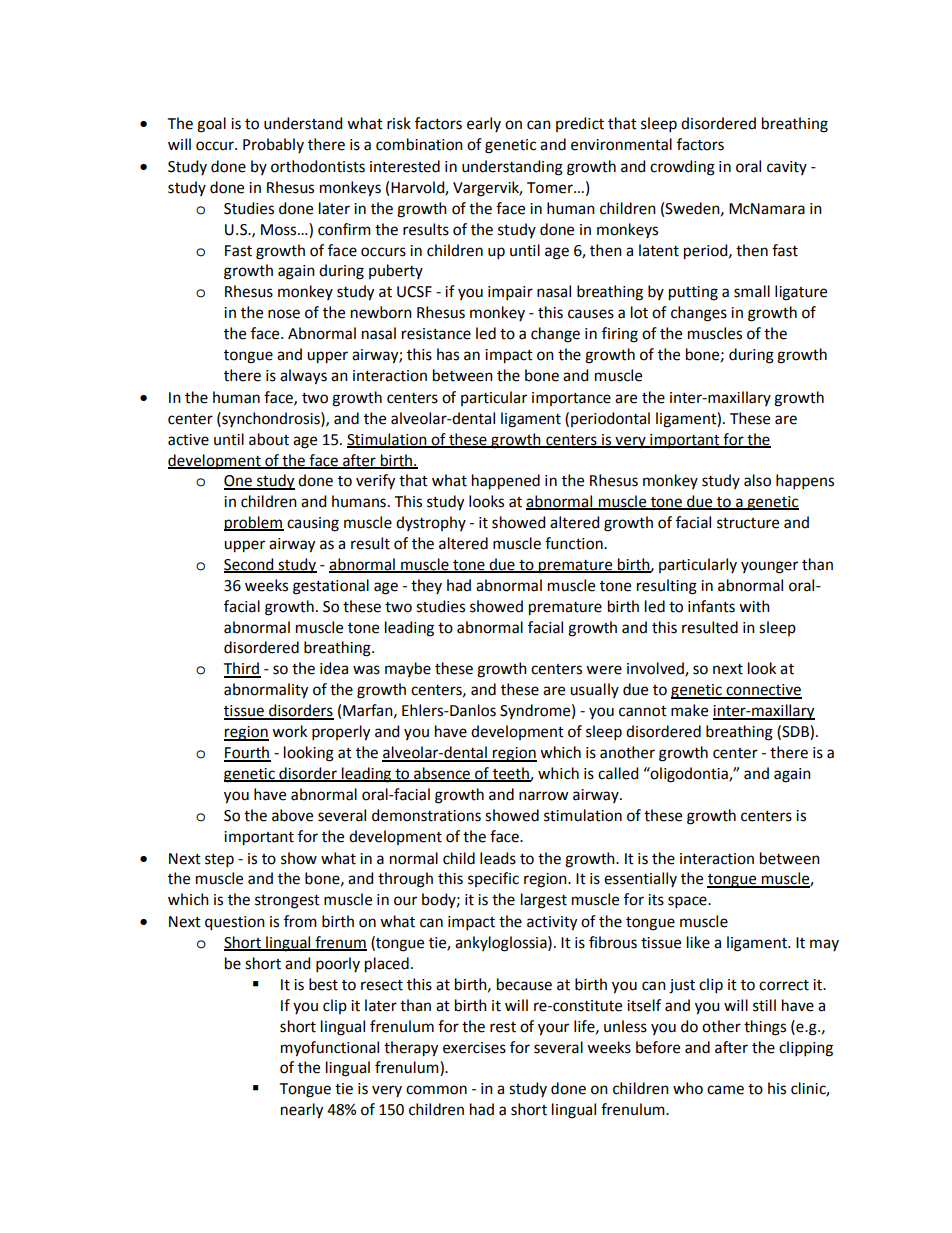  Describe the element at coordinates (682, 168) in the document. I see `crowding` at that location.
